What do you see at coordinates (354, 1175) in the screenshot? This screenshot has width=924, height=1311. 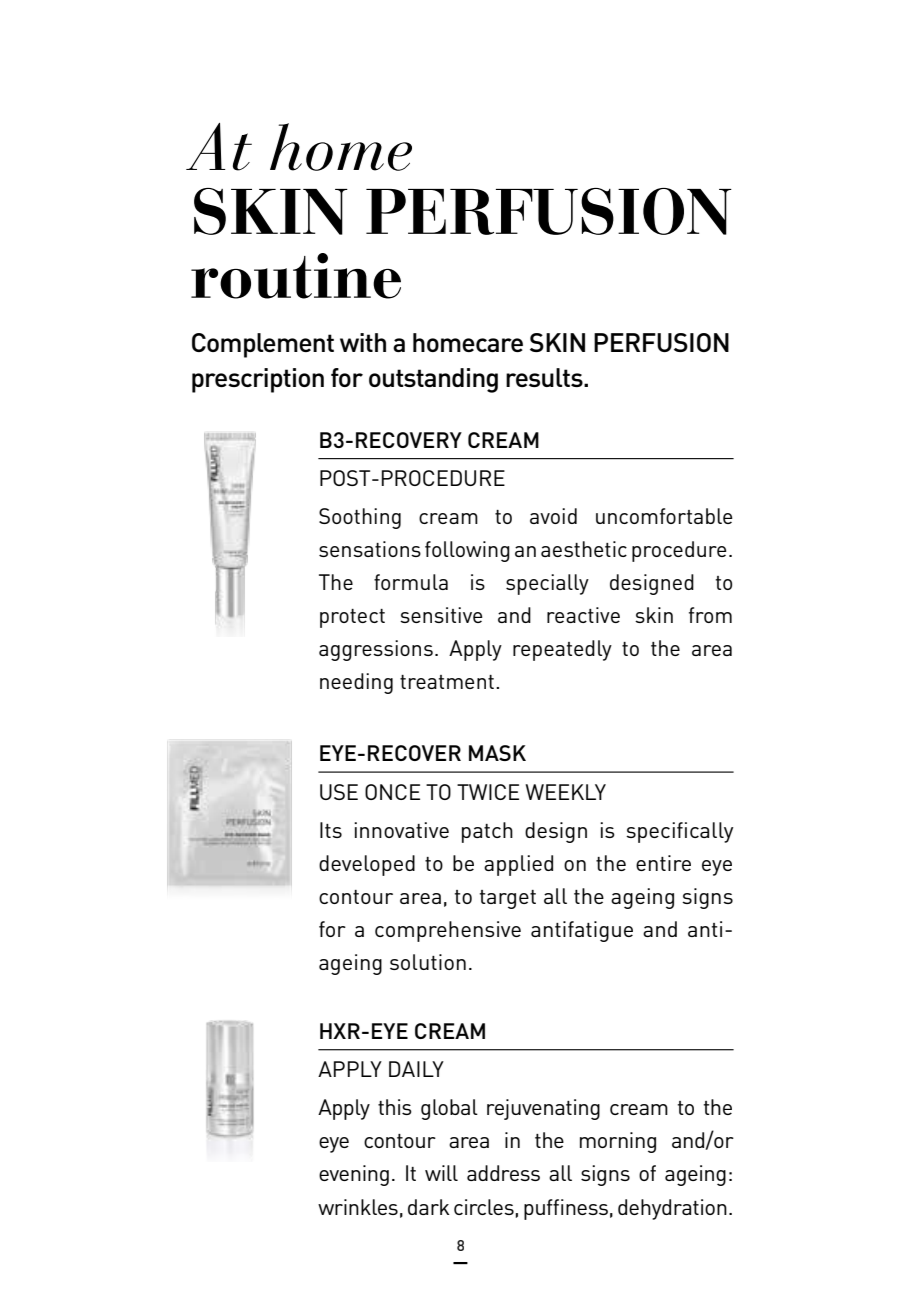 I see `evening` at bounding box center [354, 1175].
